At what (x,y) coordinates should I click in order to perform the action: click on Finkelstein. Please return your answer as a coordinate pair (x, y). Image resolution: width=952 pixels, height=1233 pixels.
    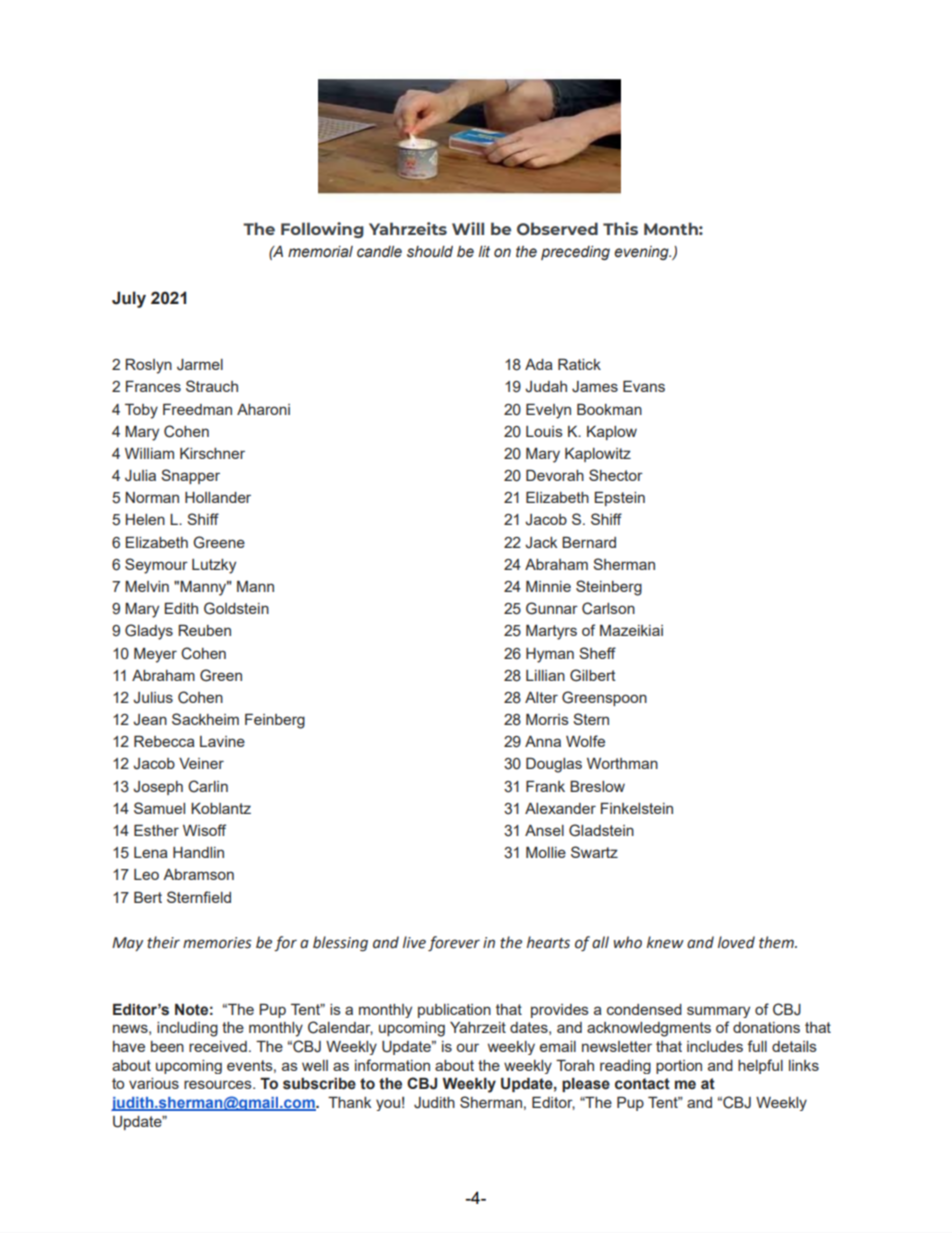
    Looking at the image, I should click on (637, 808).
